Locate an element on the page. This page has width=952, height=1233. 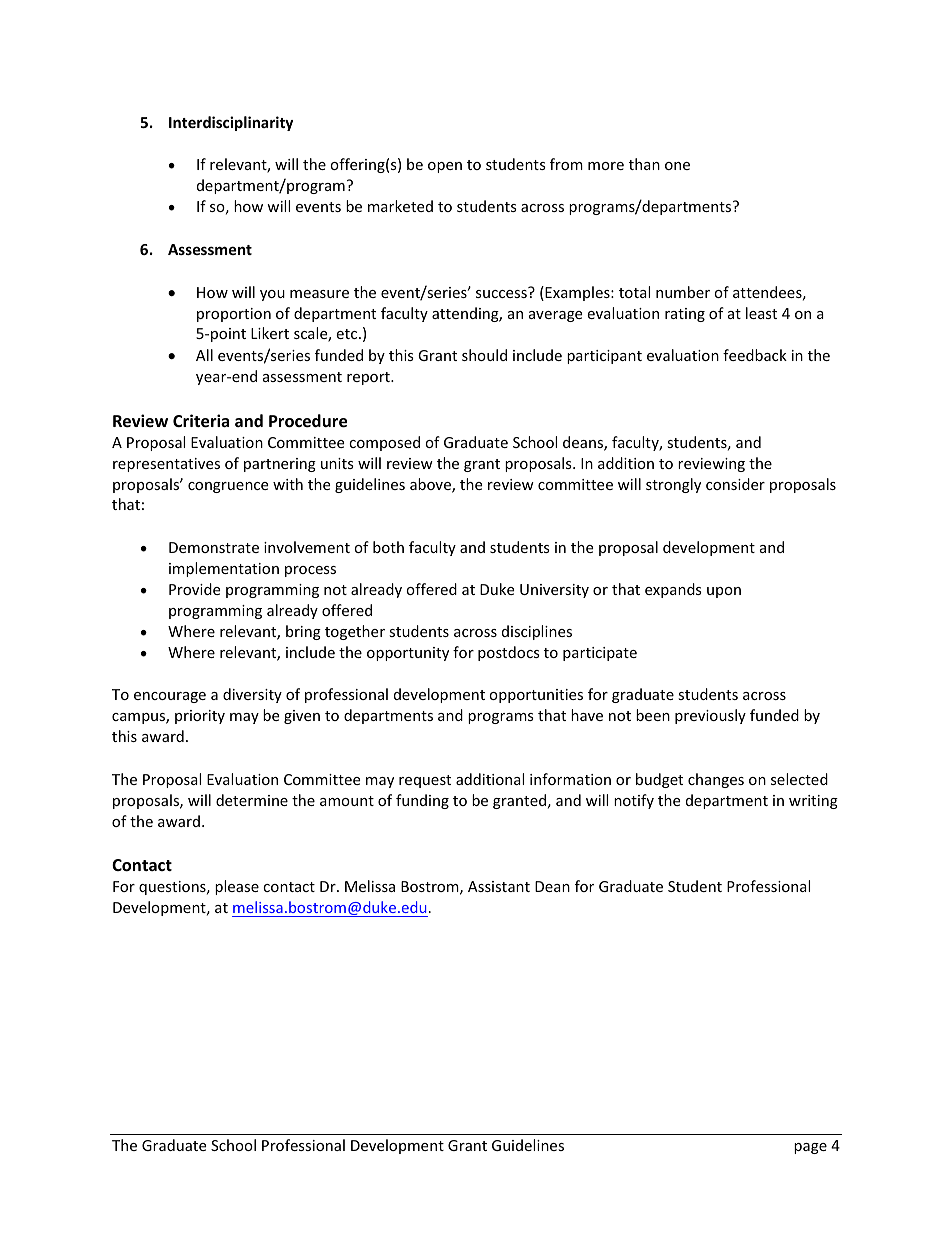
you is located at coordinates (272, 295).
